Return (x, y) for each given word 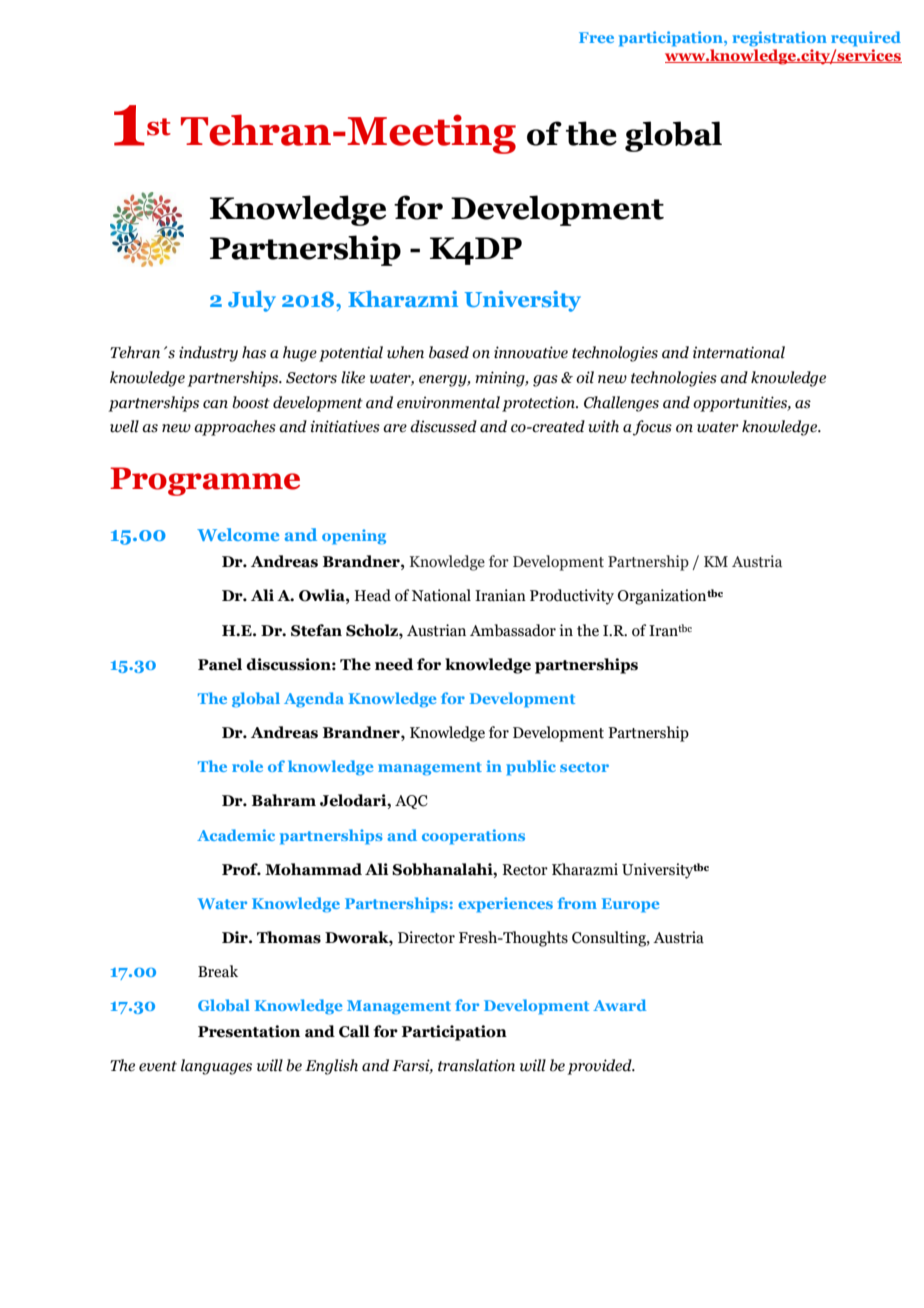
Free (596, 37)
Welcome (238, 534)
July (252, 301)
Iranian (500, 595)
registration (780, 39)
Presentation (249, 1031)
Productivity (572, 597)
